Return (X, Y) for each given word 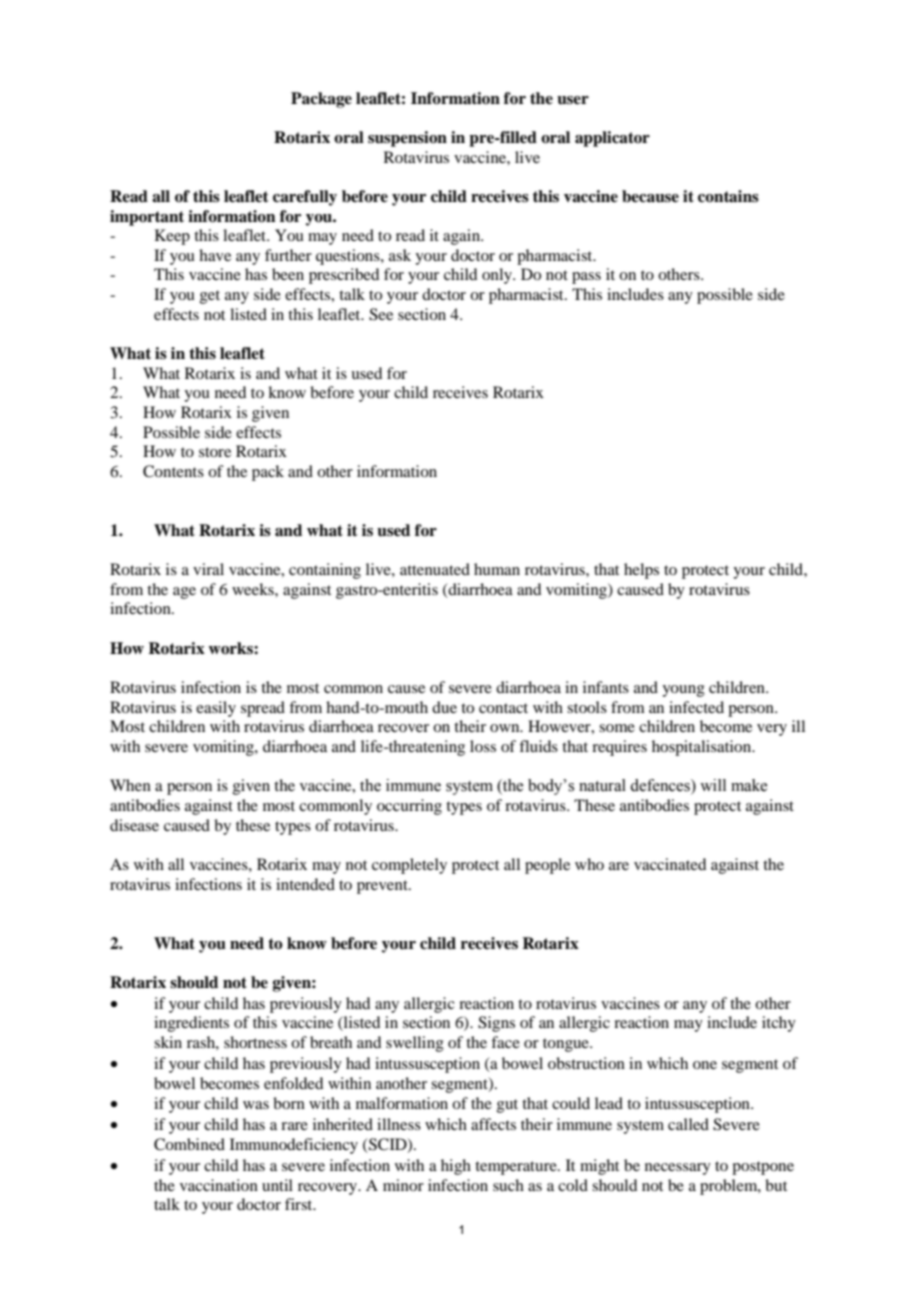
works (231, 648)
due (444, 707)
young (683, 691)
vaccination (219, 1185)
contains (728, 196)
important (147, 218)
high (456, 1167)
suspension (407, 139)
